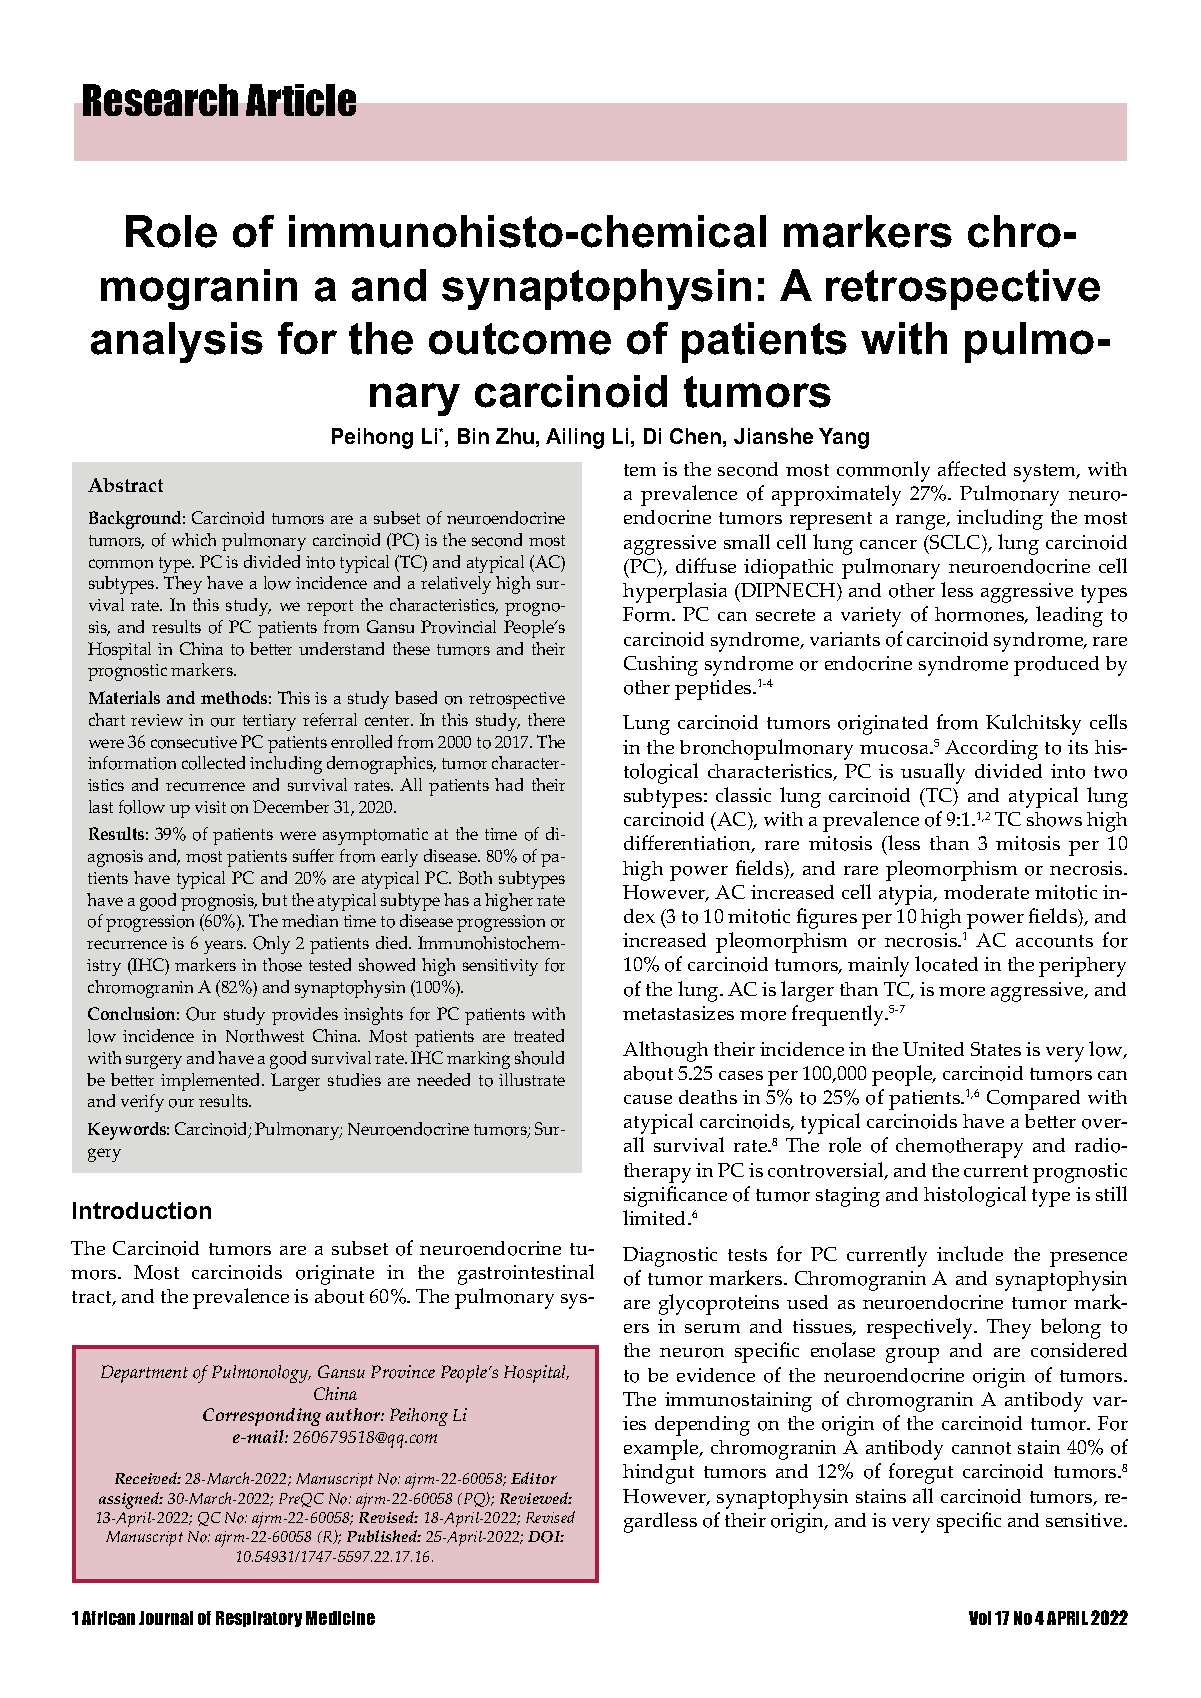 The height and width of the screenshot is (1698, 1201). What do you see at coordinates (259, 1619) in the screenshot?
I see `Respiratory` at bounding box center [259, 1619].
